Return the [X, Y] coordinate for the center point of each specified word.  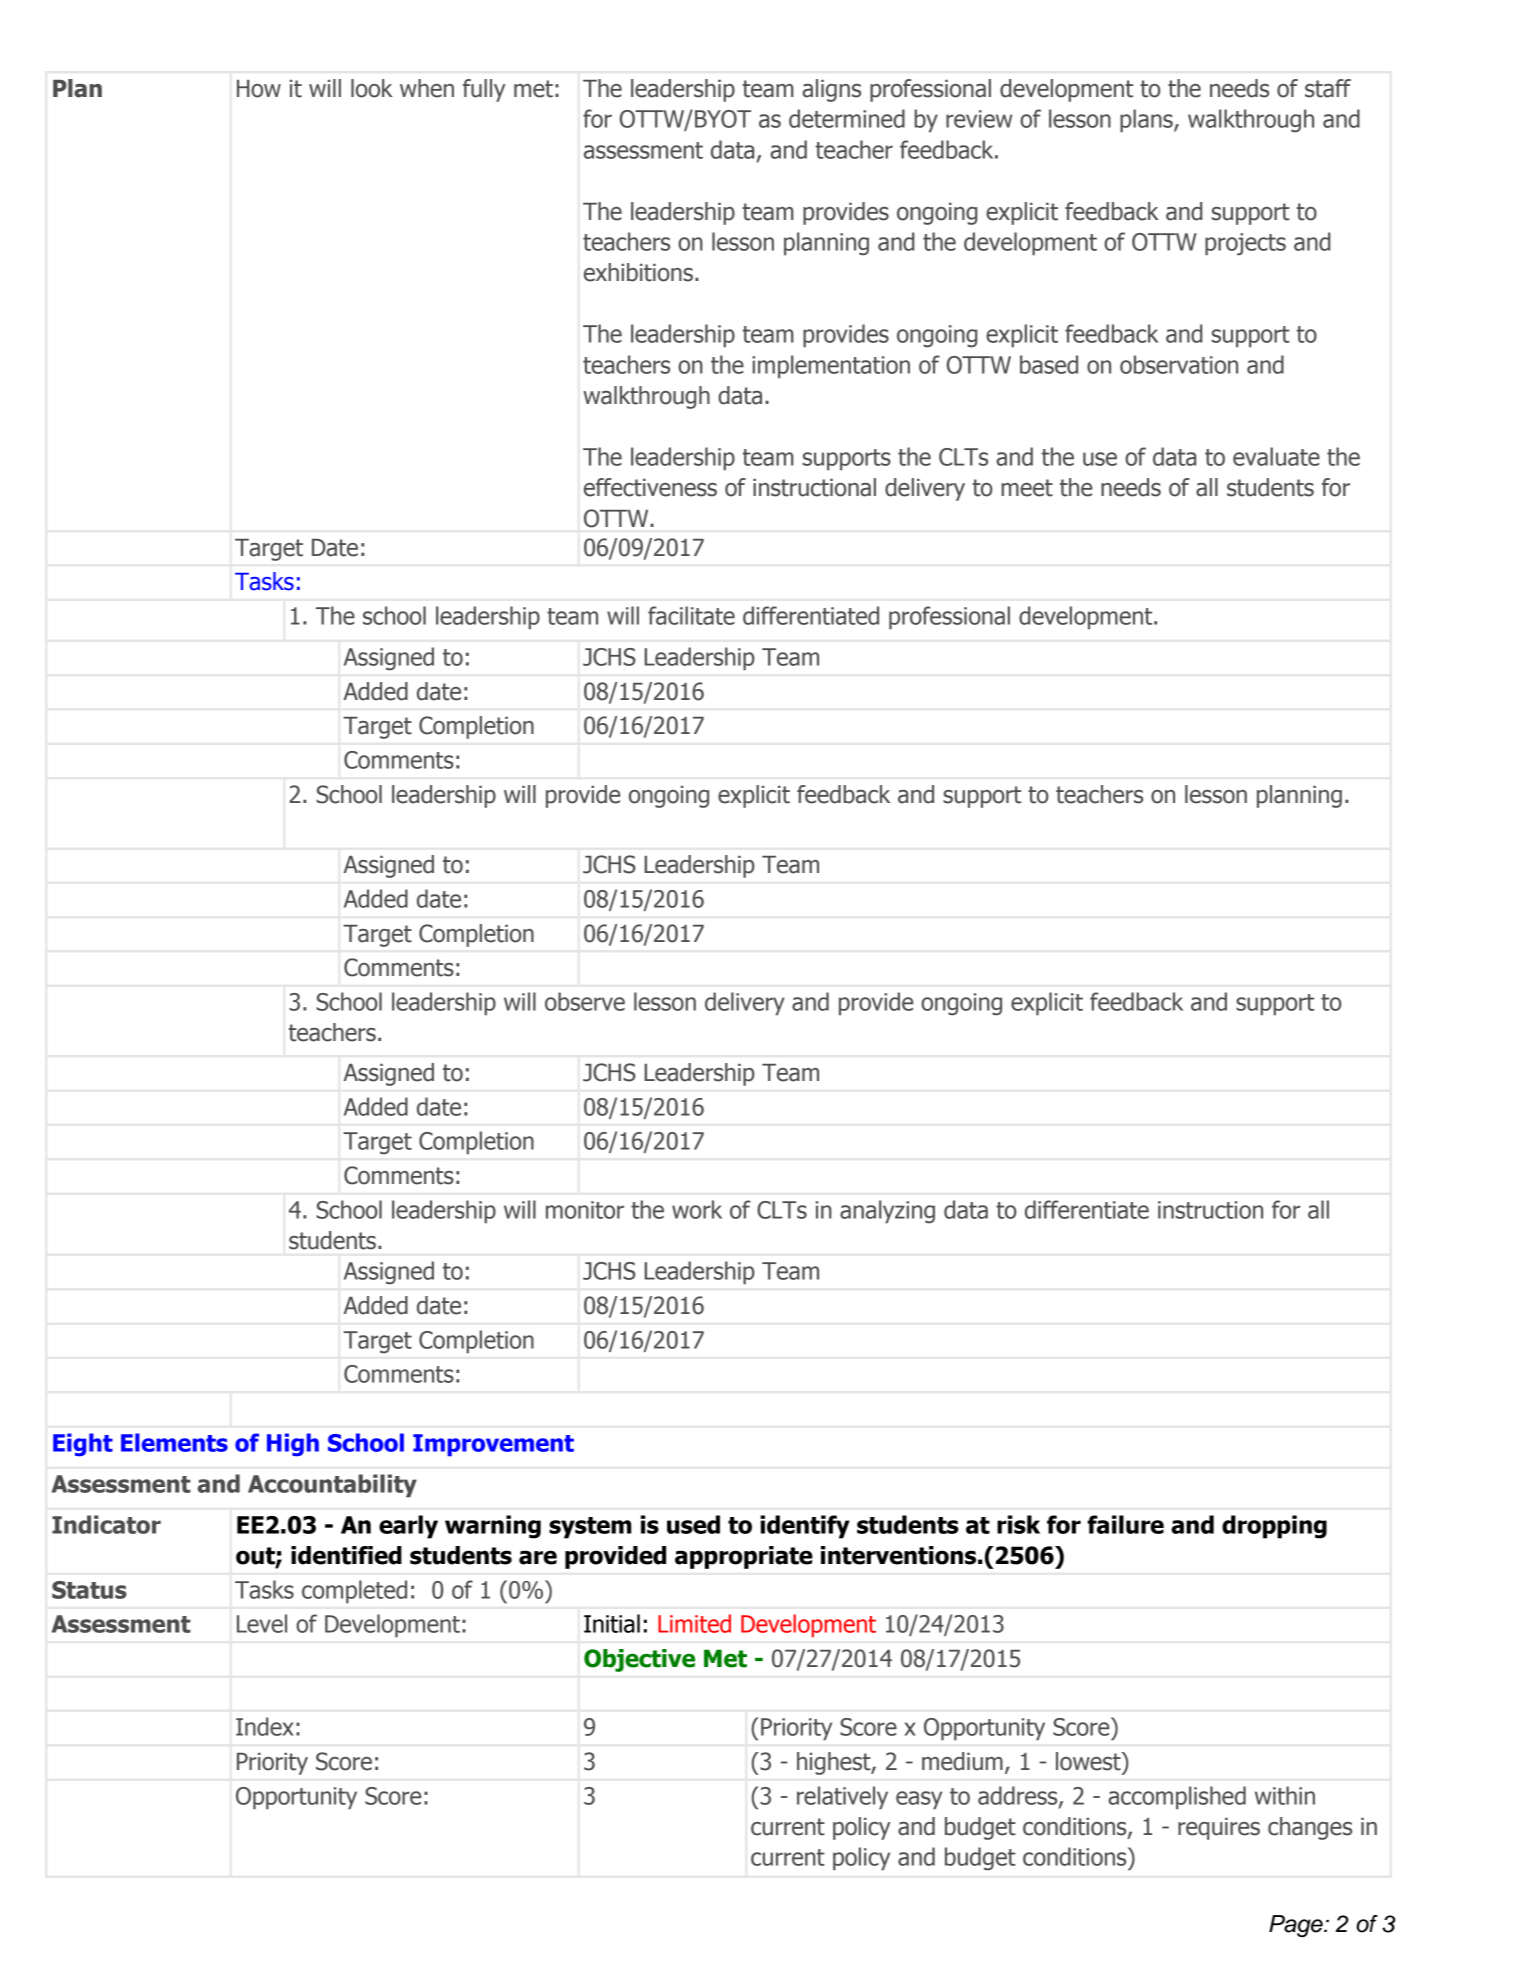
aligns [831, 90]
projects [1245, 244]
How [259, 89]
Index [264, 1726]
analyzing [887, 1212]
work [697, 1209]
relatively [842, 1798]
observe [585, 1001]
